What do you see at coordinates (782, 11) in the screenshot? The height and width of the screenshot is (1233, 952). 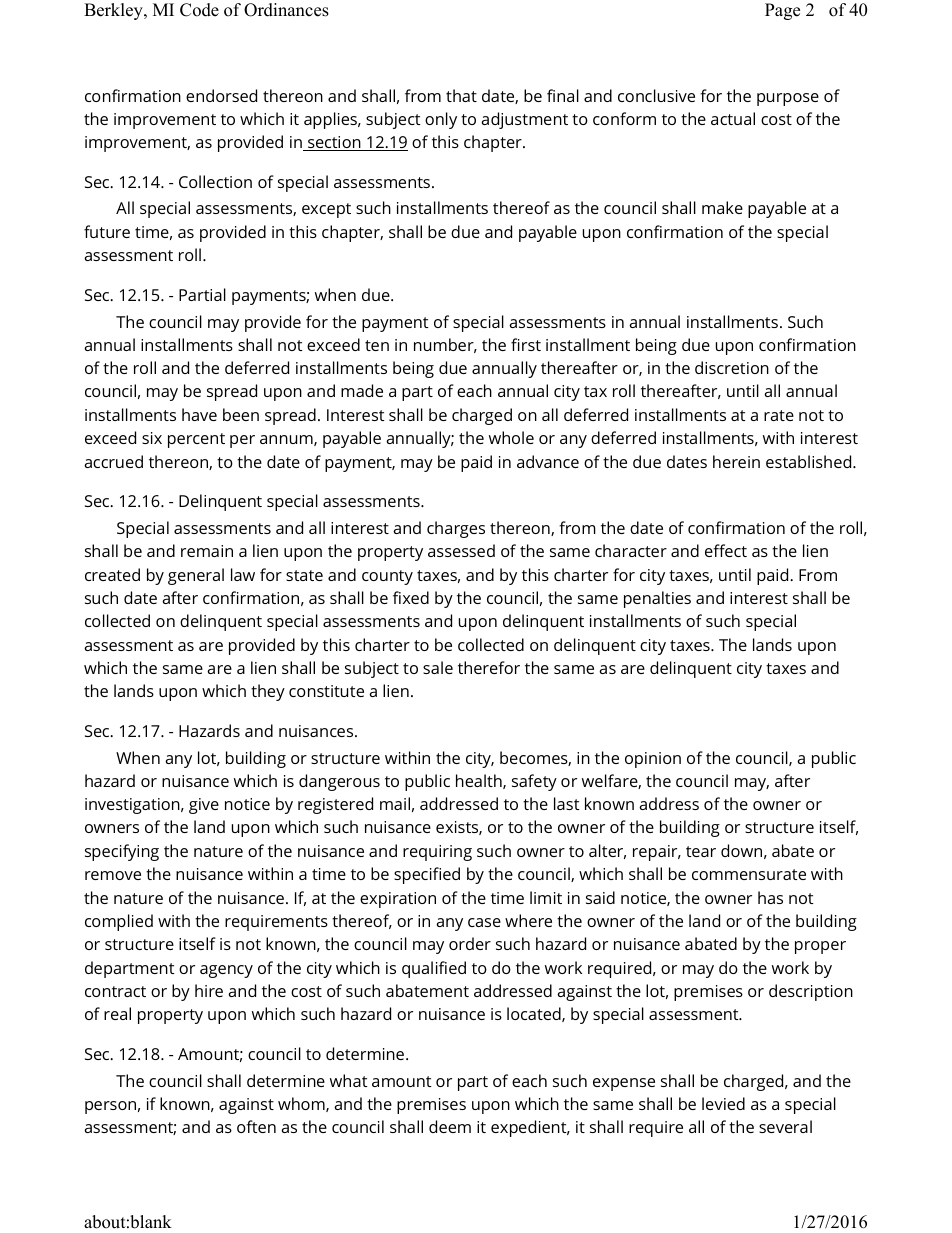 I see `Page` at bounding box center [782, 11].
